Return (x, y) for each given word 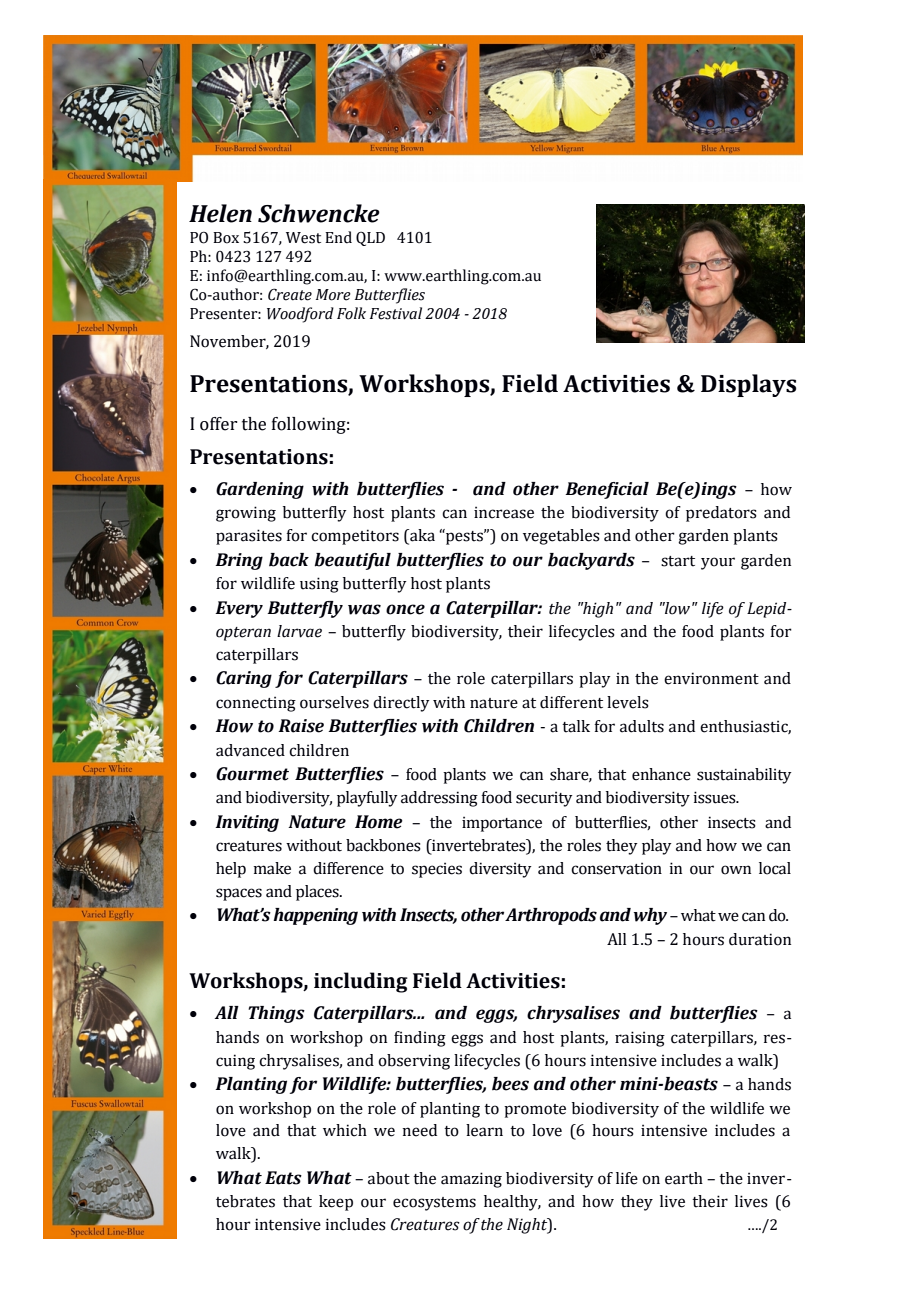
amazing (471, 1180)
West (303, 238)
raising (640, 1039)
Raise (301, 726)
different (571, 702)
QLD (370, 238)
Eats (283, 1178)
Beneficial (607, 490)
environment (711, 678)
